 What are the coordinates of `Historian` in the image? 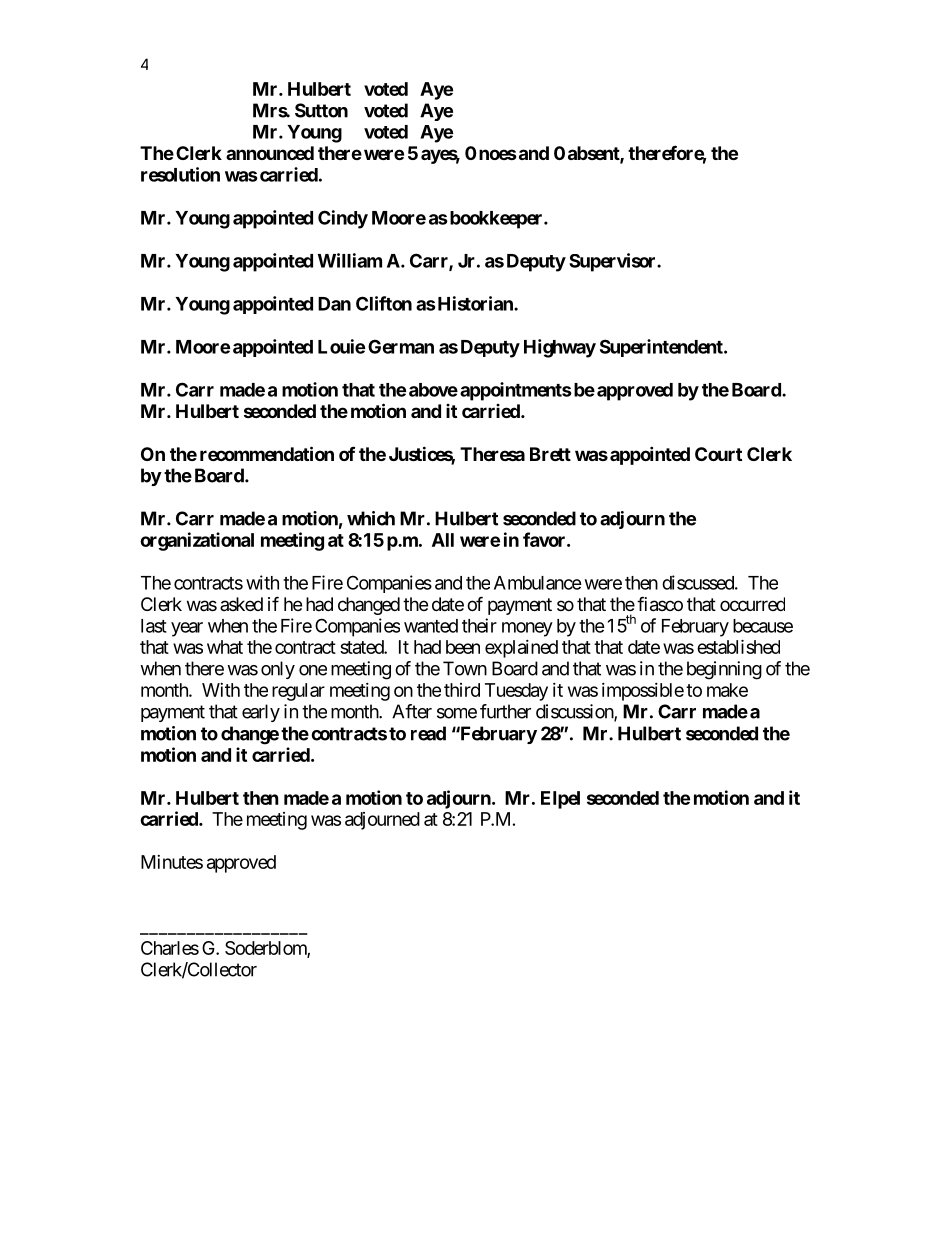 It's located at (475, 303).
